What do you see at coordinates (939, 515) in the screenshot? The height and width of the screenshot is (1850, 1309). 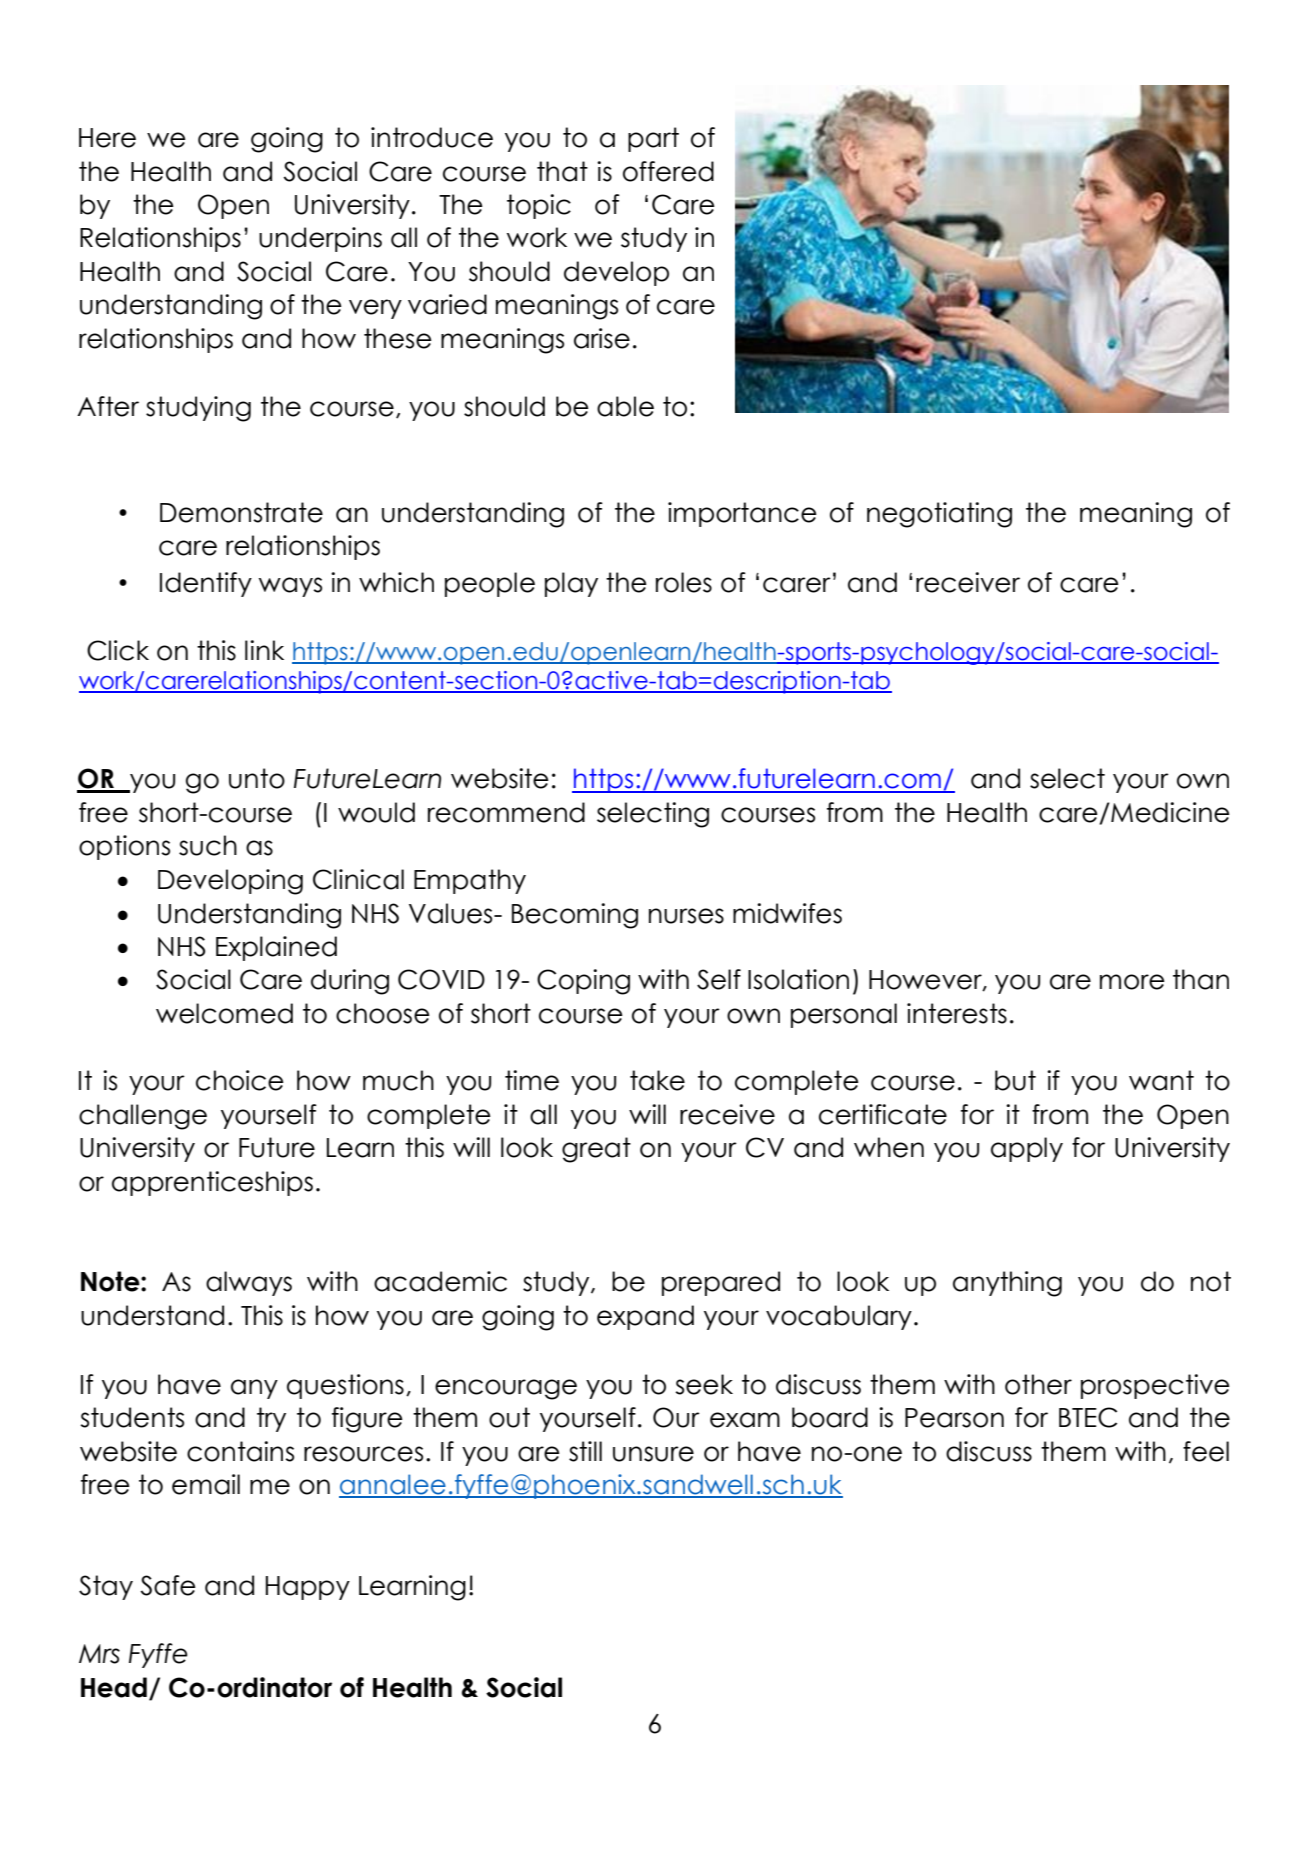 I see `negotiating` at bounding box center [939, 515].
